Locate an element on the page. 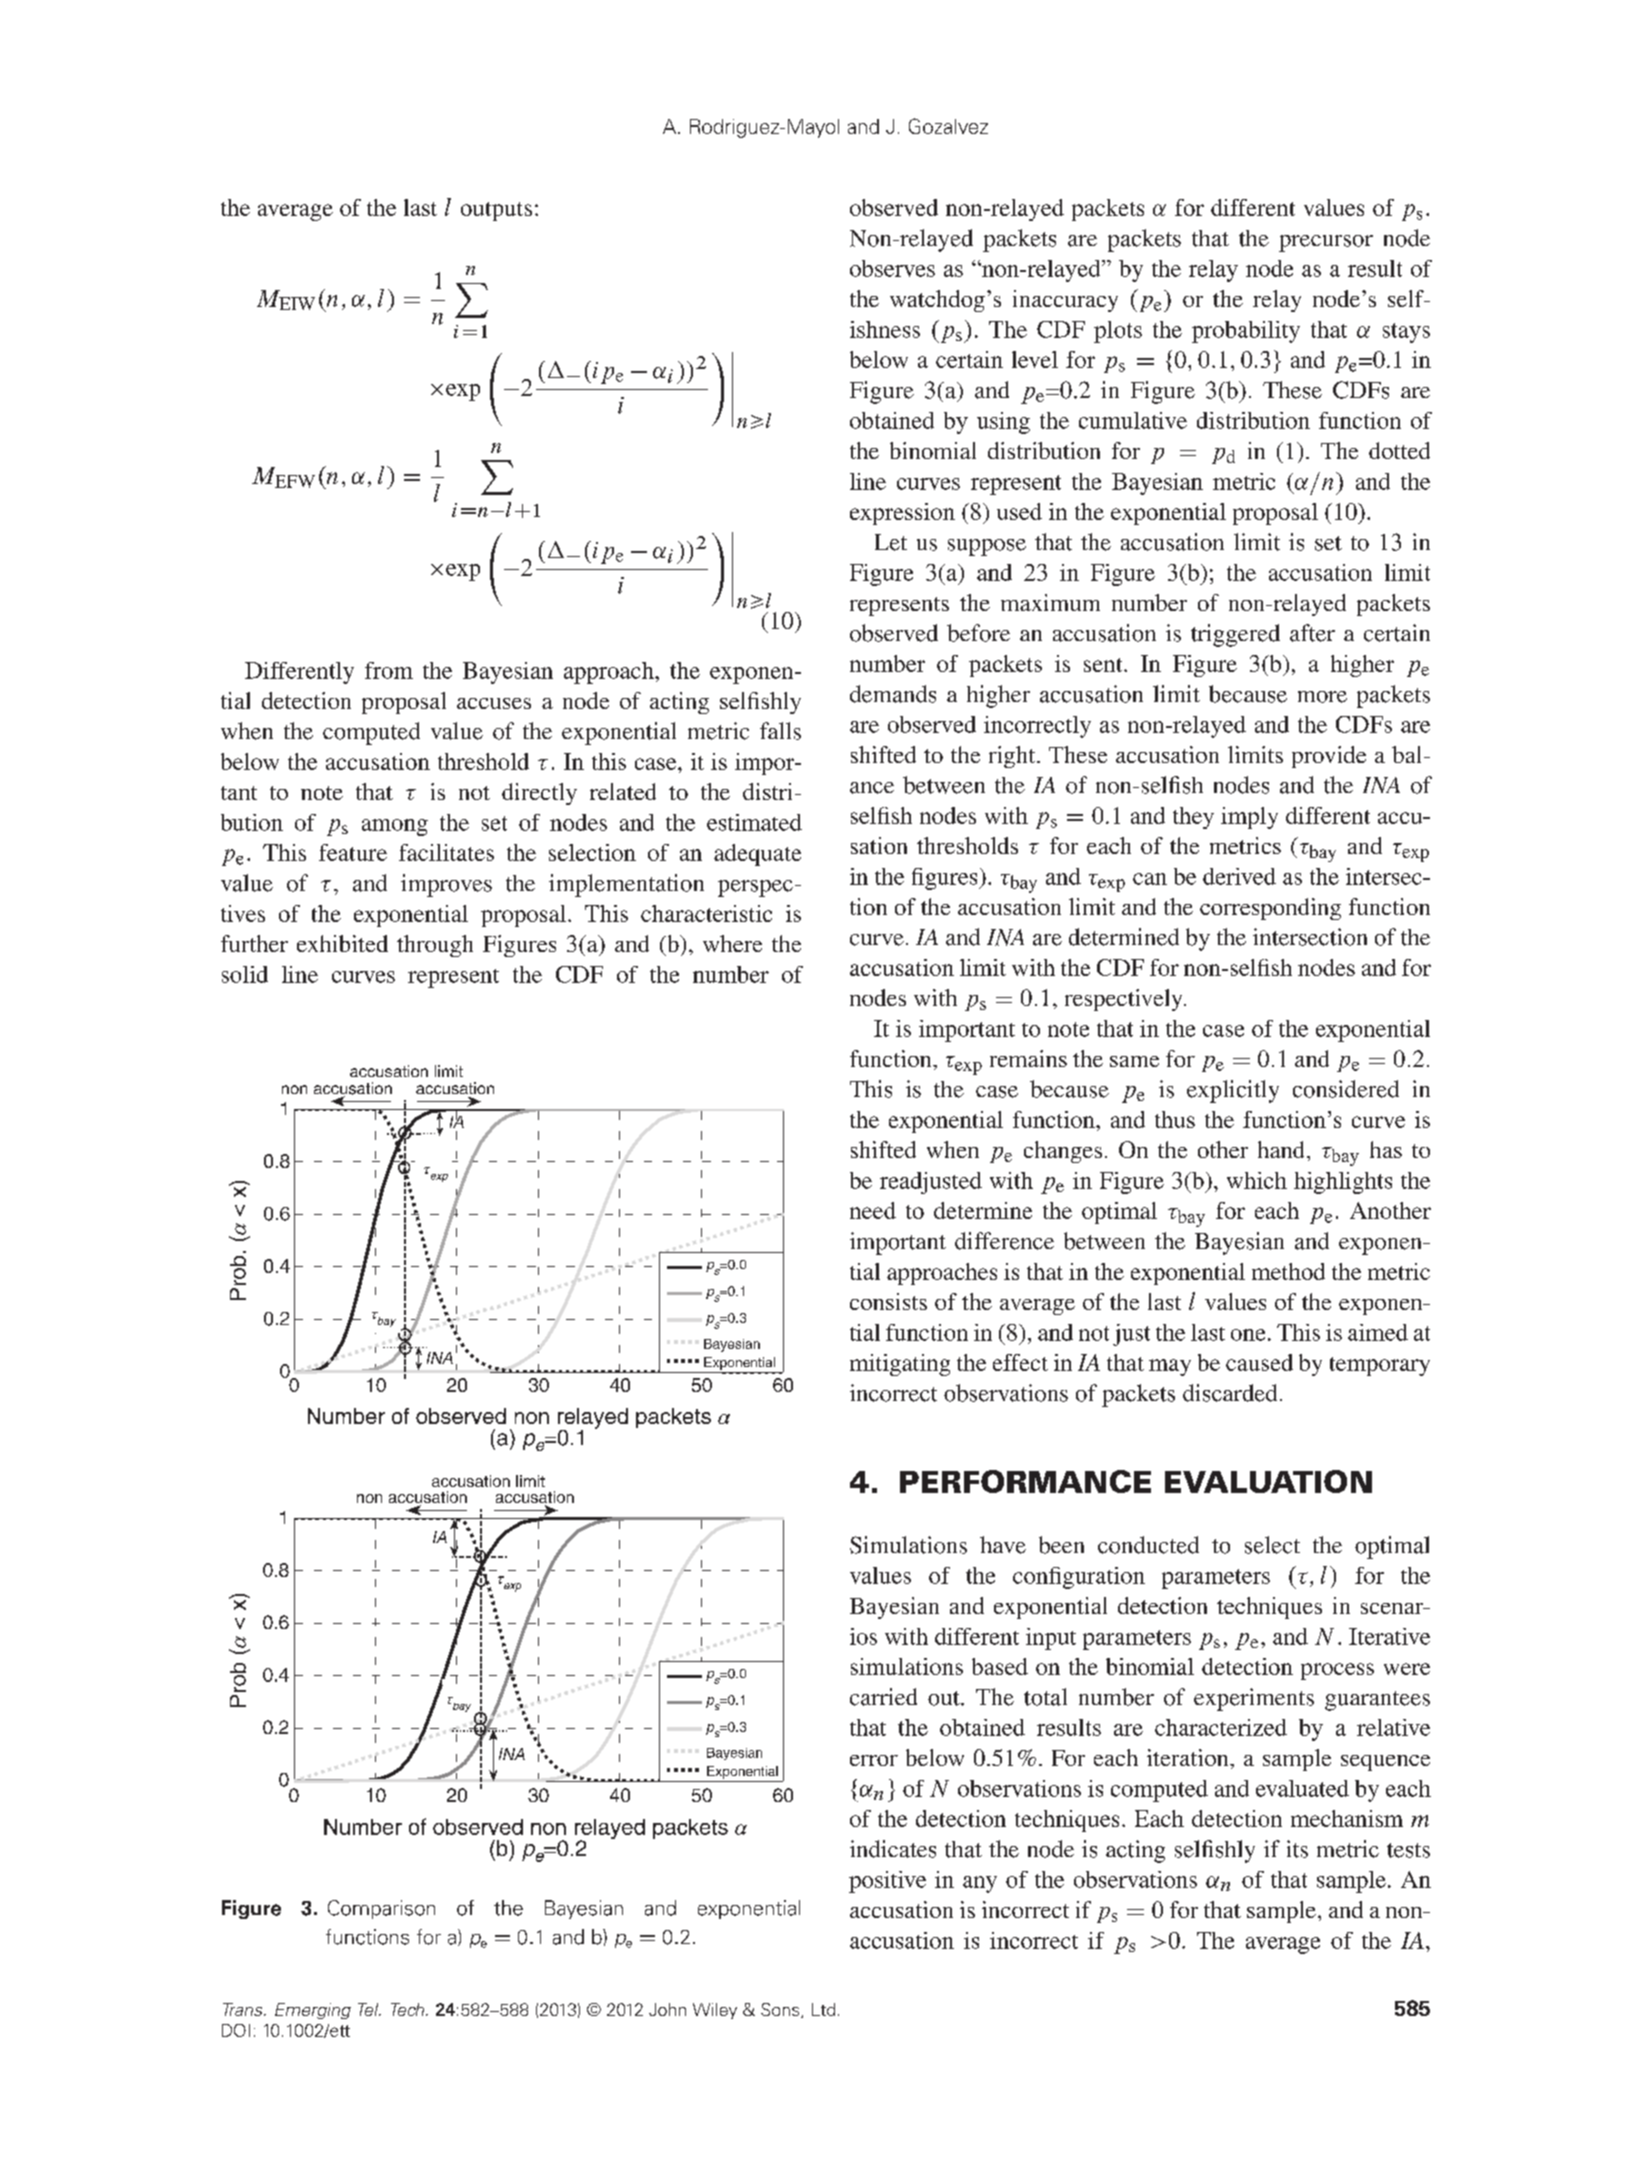 The image size is (1651, 2170). Ltd is located at coordinates (823, 2009).
